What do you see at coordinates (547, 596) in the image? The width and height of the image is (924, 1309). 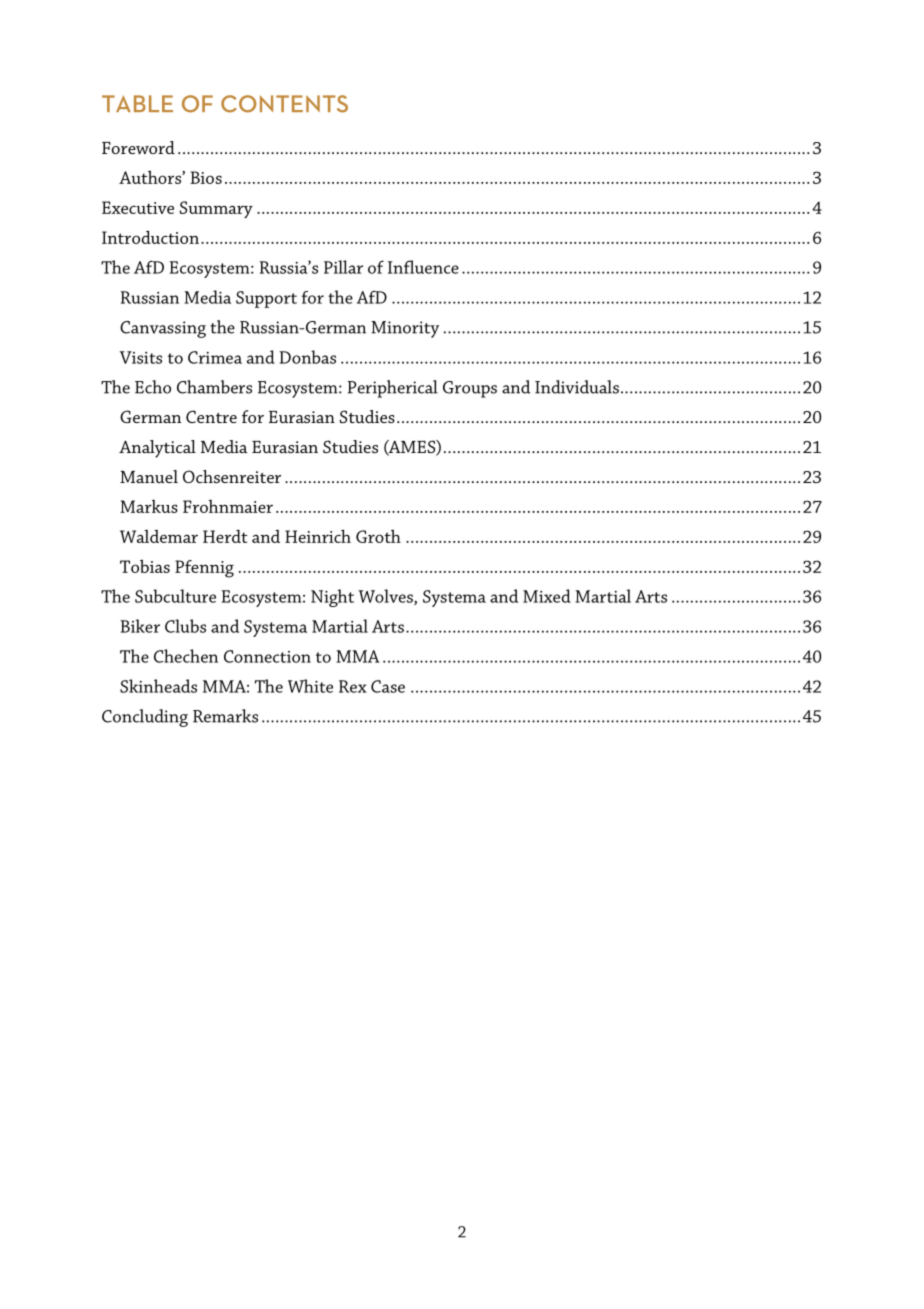 I see `Mixed` at bounding box center [547, 596].
